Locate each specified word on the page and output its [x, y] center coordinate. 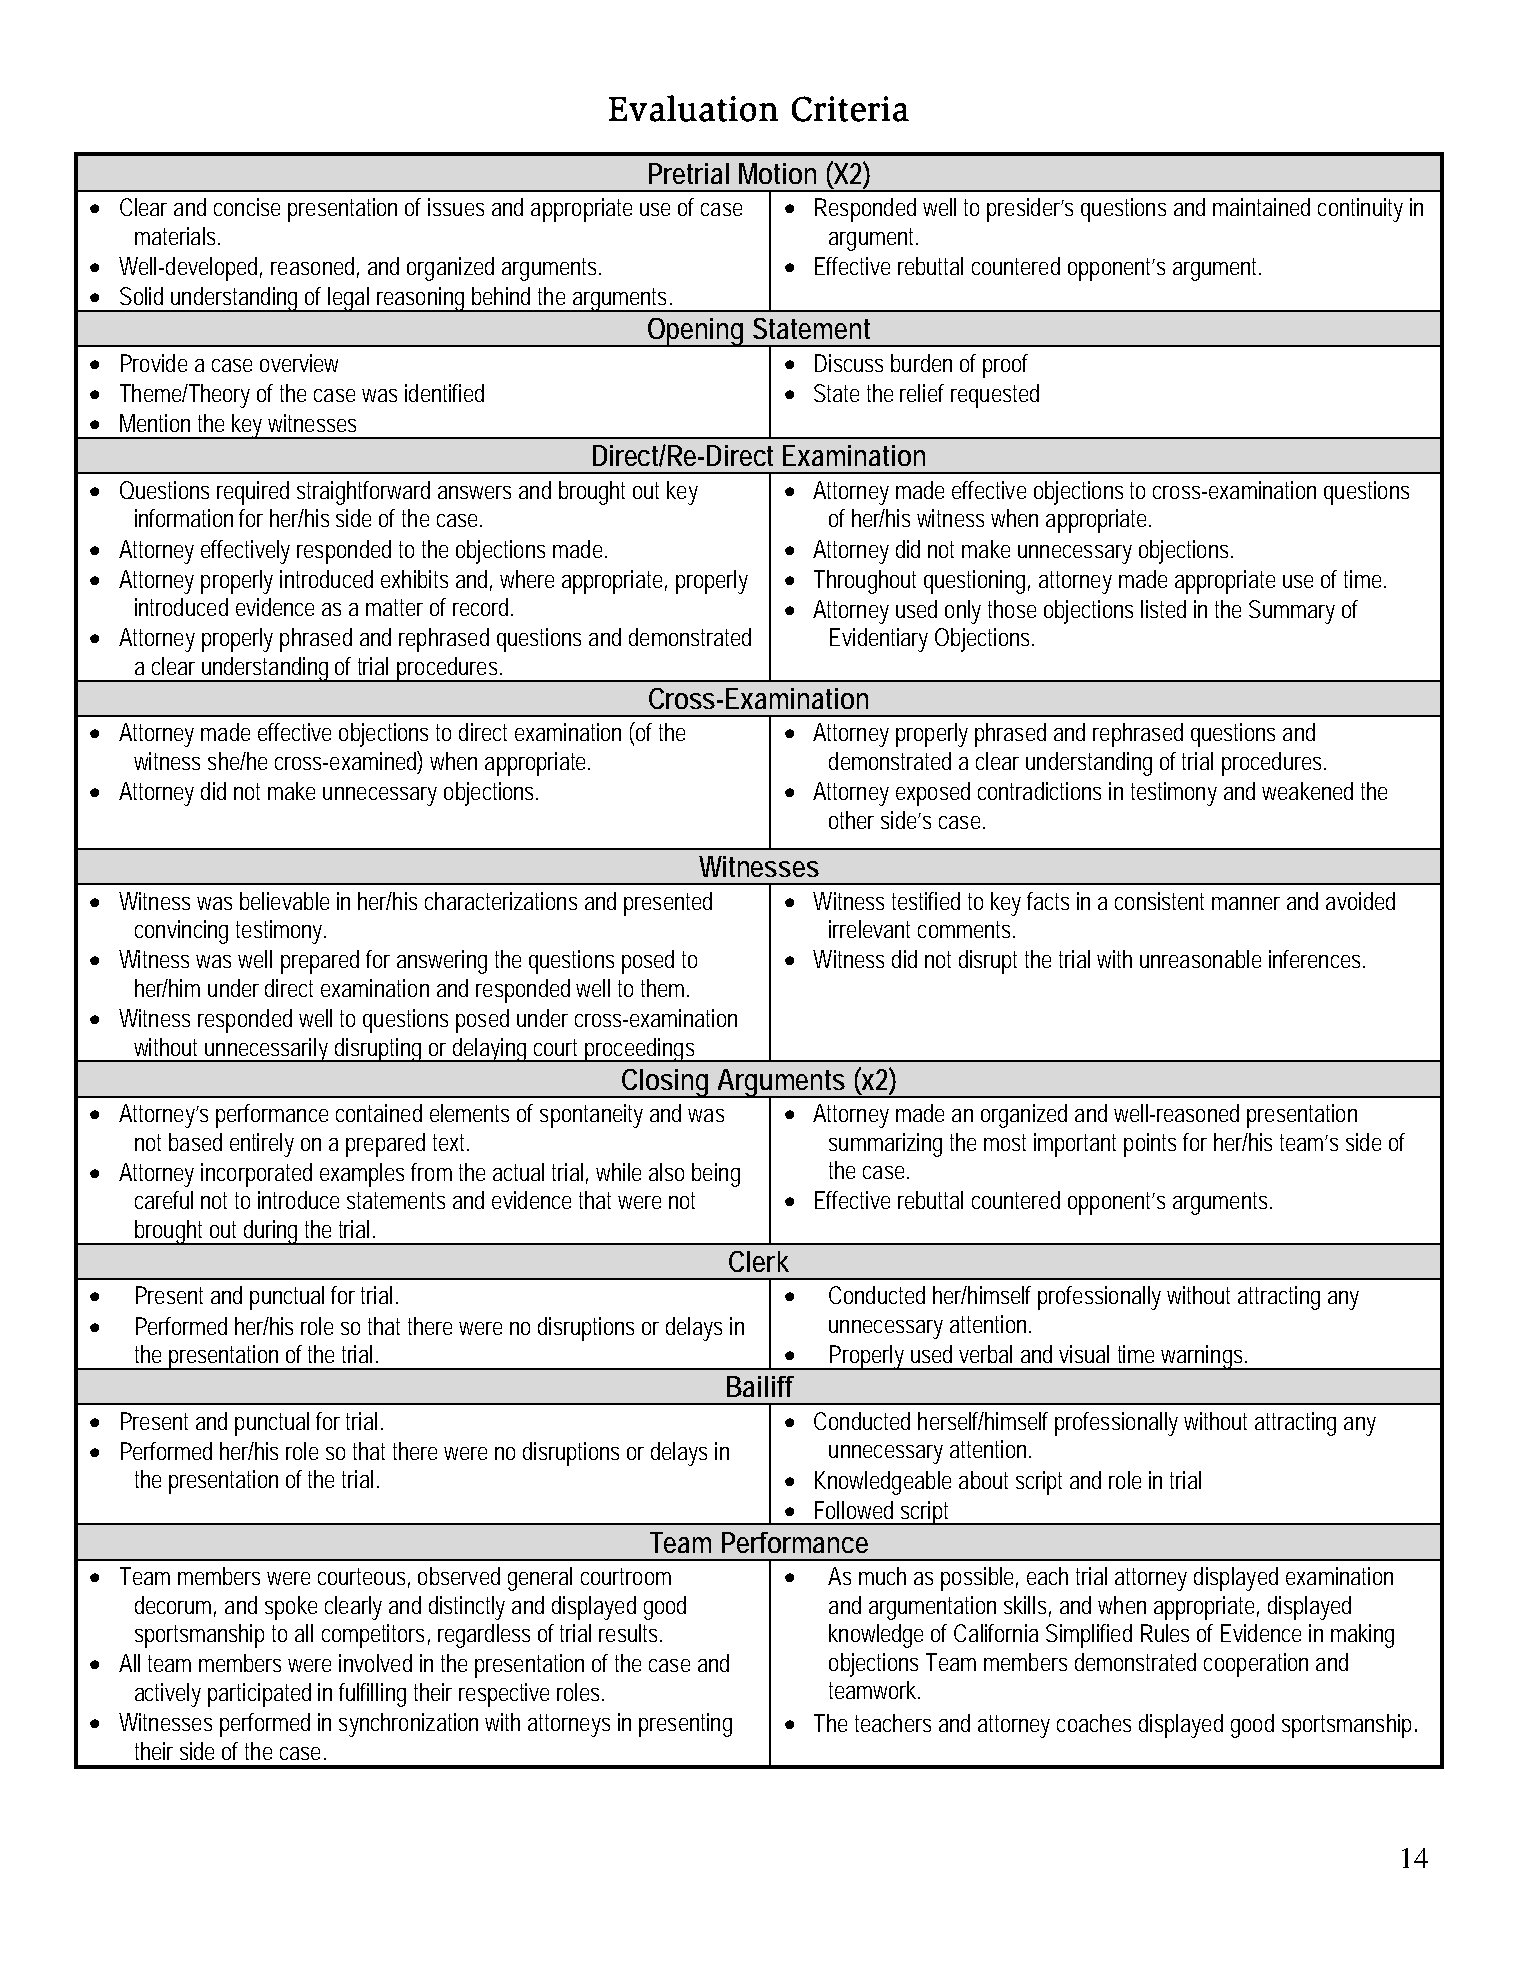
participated [259, 1695]
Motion [777, 173]
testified [926, 901]
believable [284, 901]
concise [247, 207]
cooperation [1256, 1665]
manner [1246, 903]
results [630, 1633]
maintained [1261, 207]
